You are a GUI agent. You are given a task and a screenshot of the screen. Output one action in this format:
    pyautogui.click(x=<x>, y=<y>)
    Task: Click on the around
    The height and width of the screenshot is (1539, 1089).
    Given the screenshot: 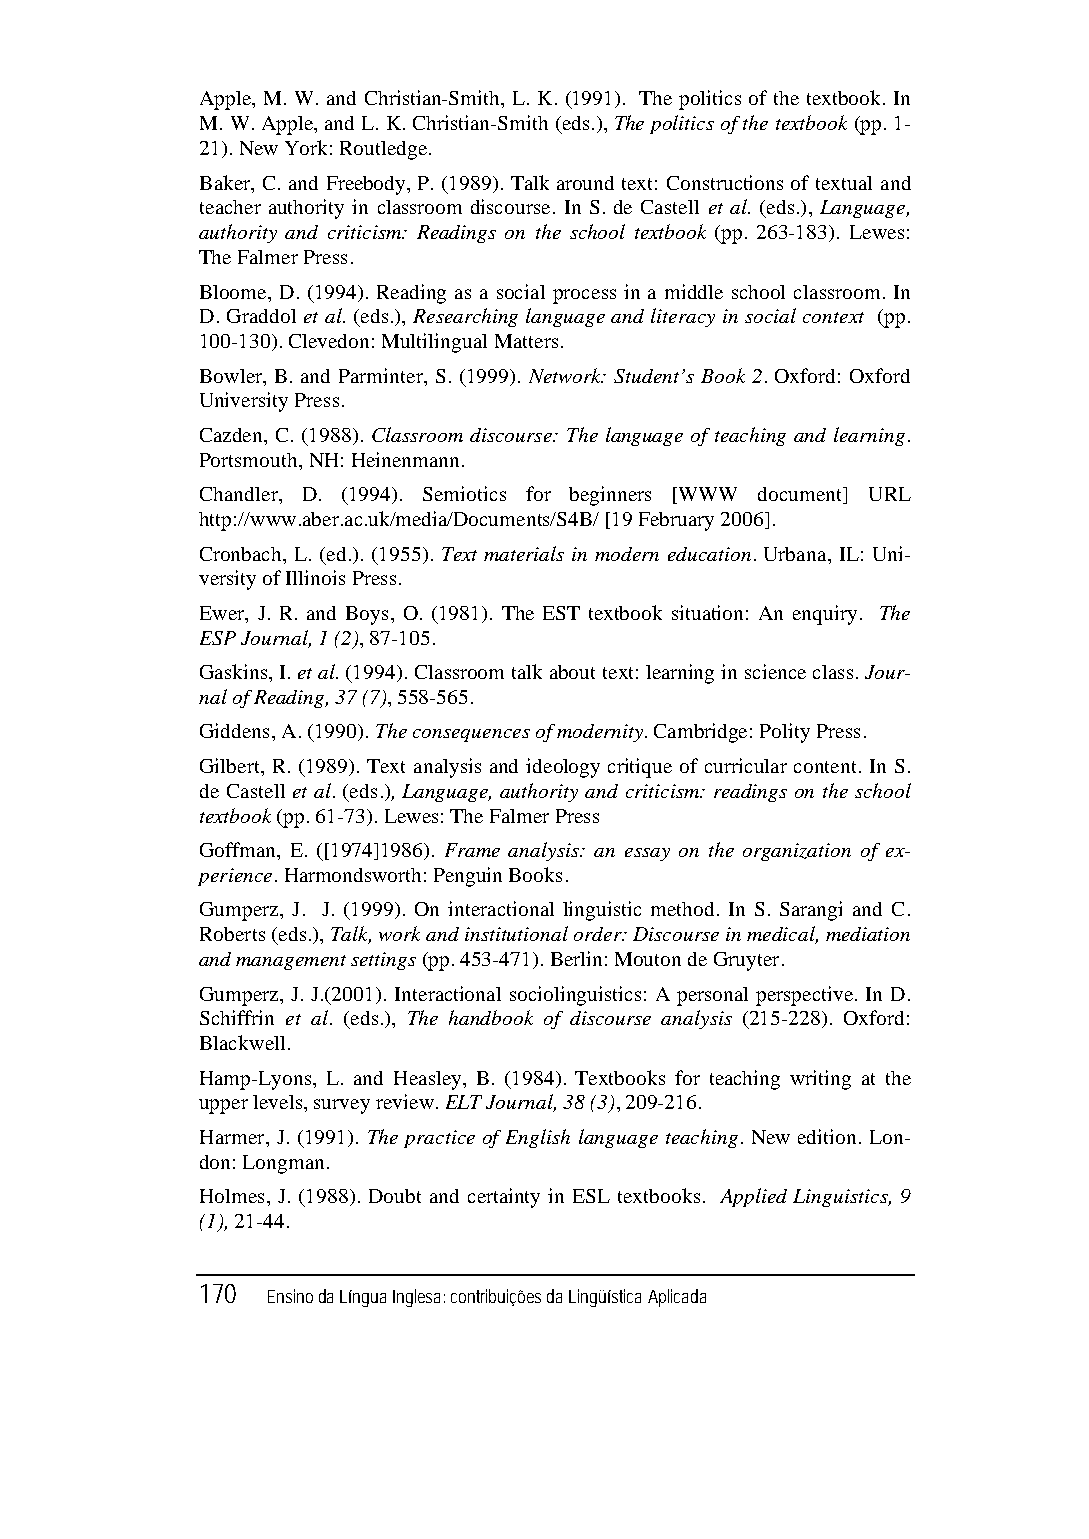 What is the action you would take?
    pyautogui.click(x=585, y=183)
